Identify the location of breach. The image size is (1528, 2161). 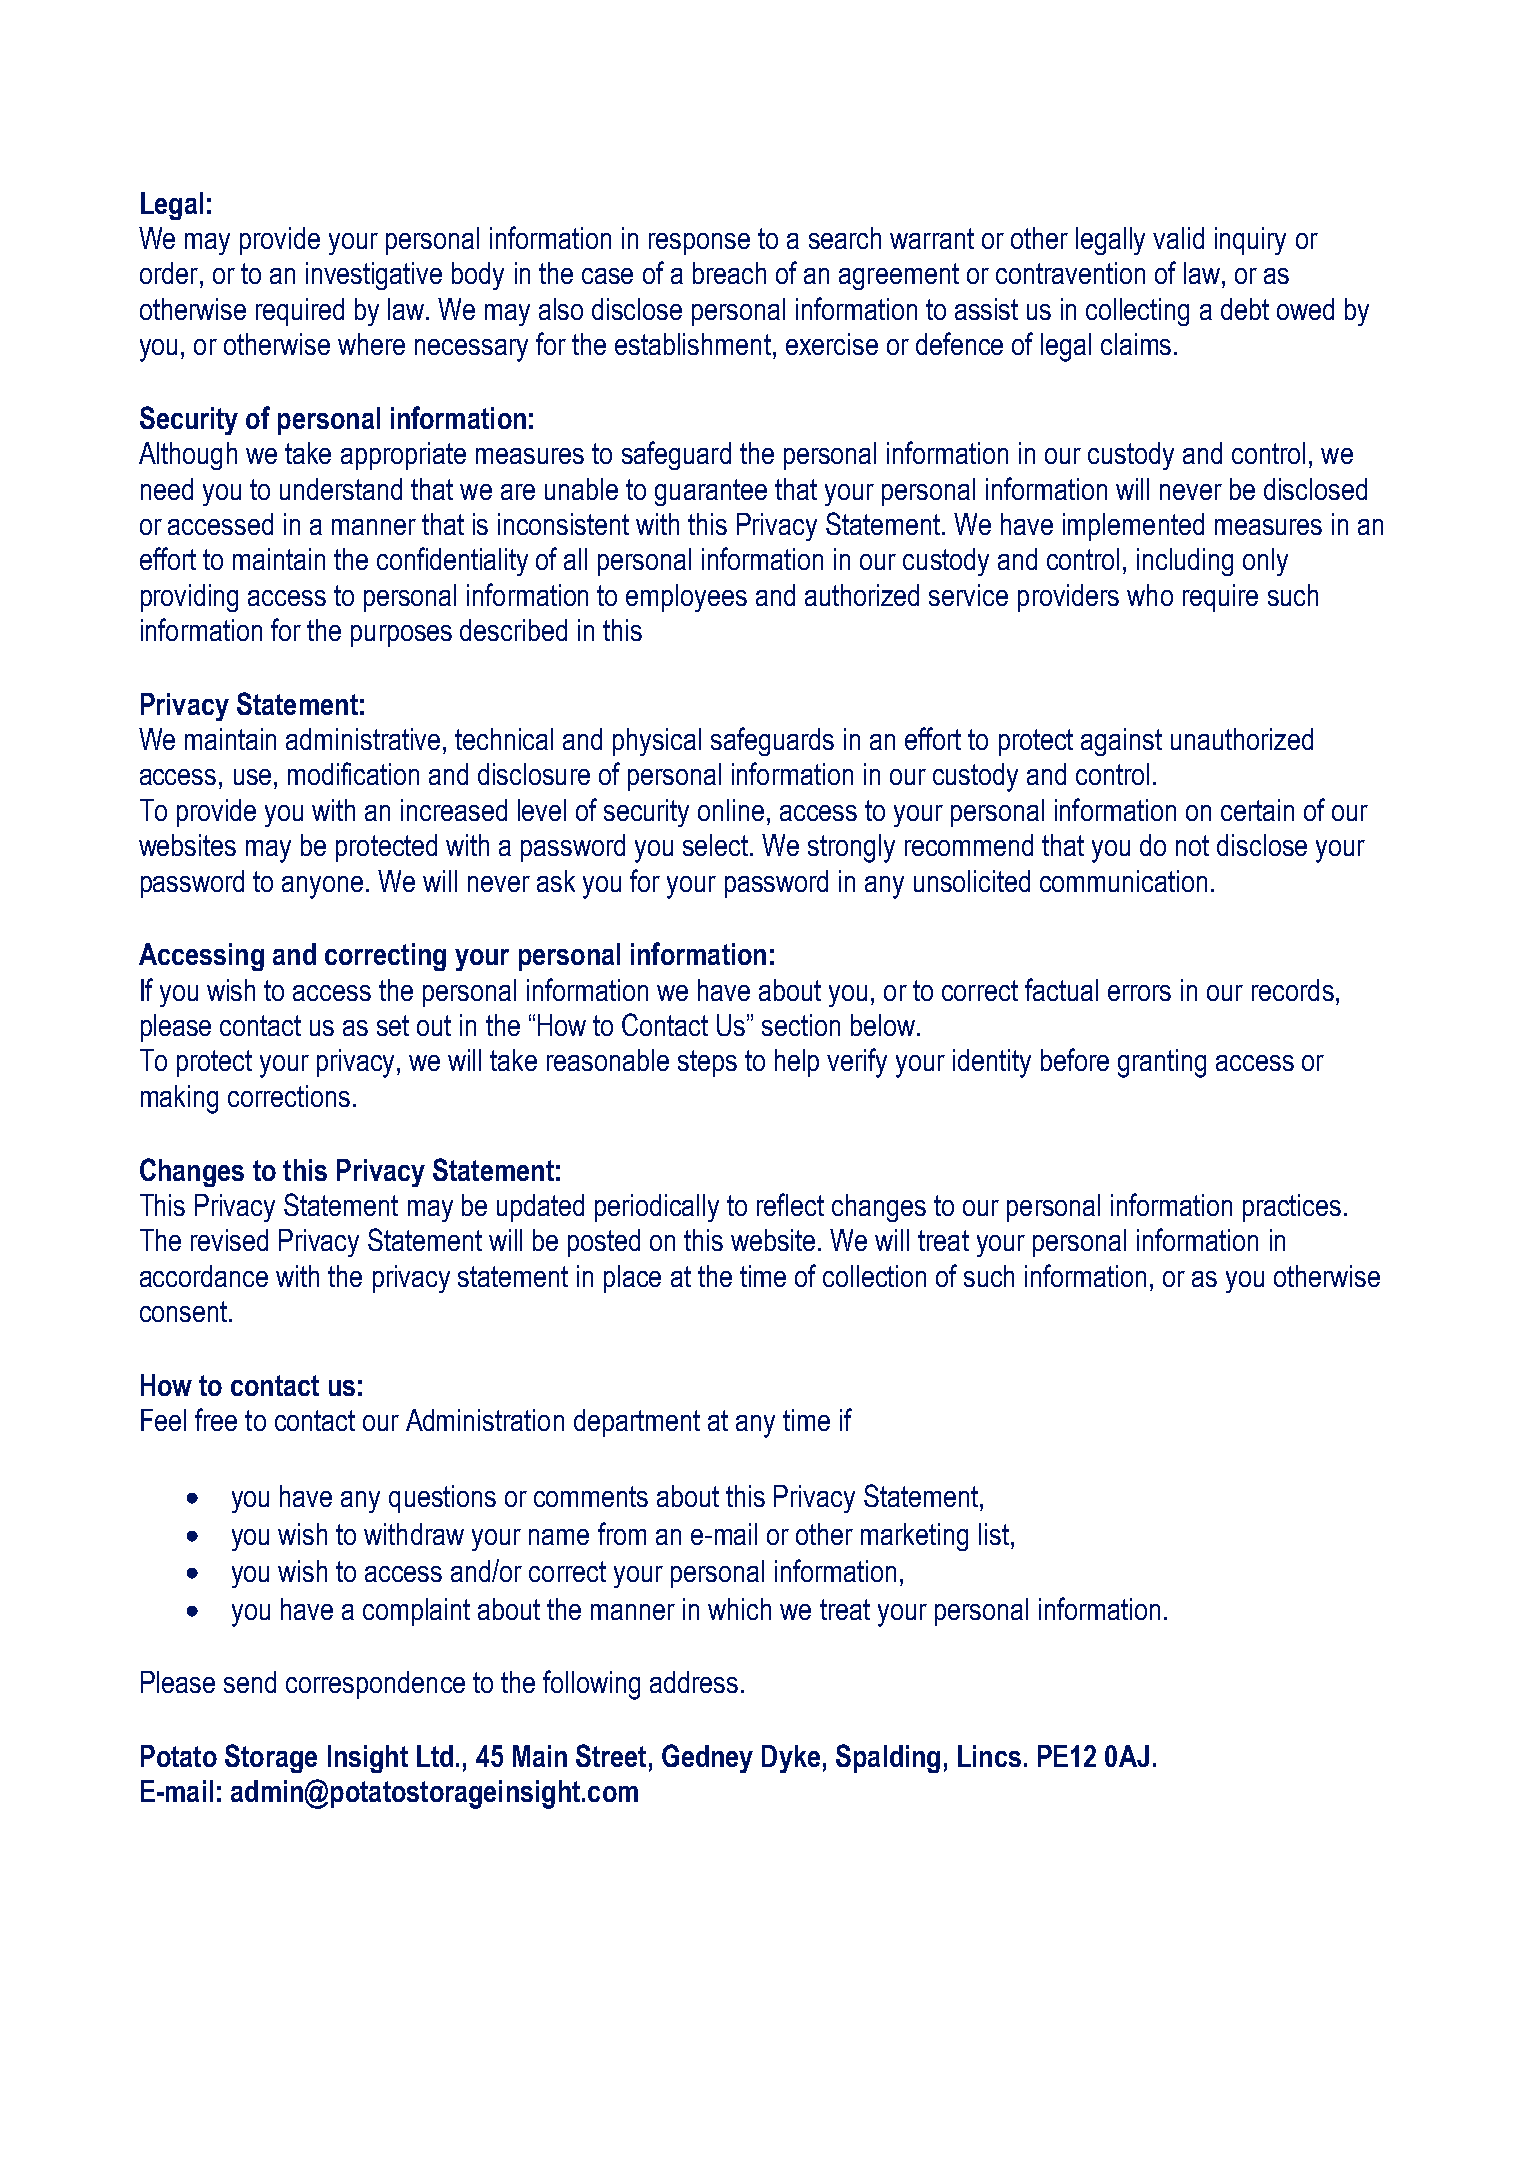
(729, 273).
